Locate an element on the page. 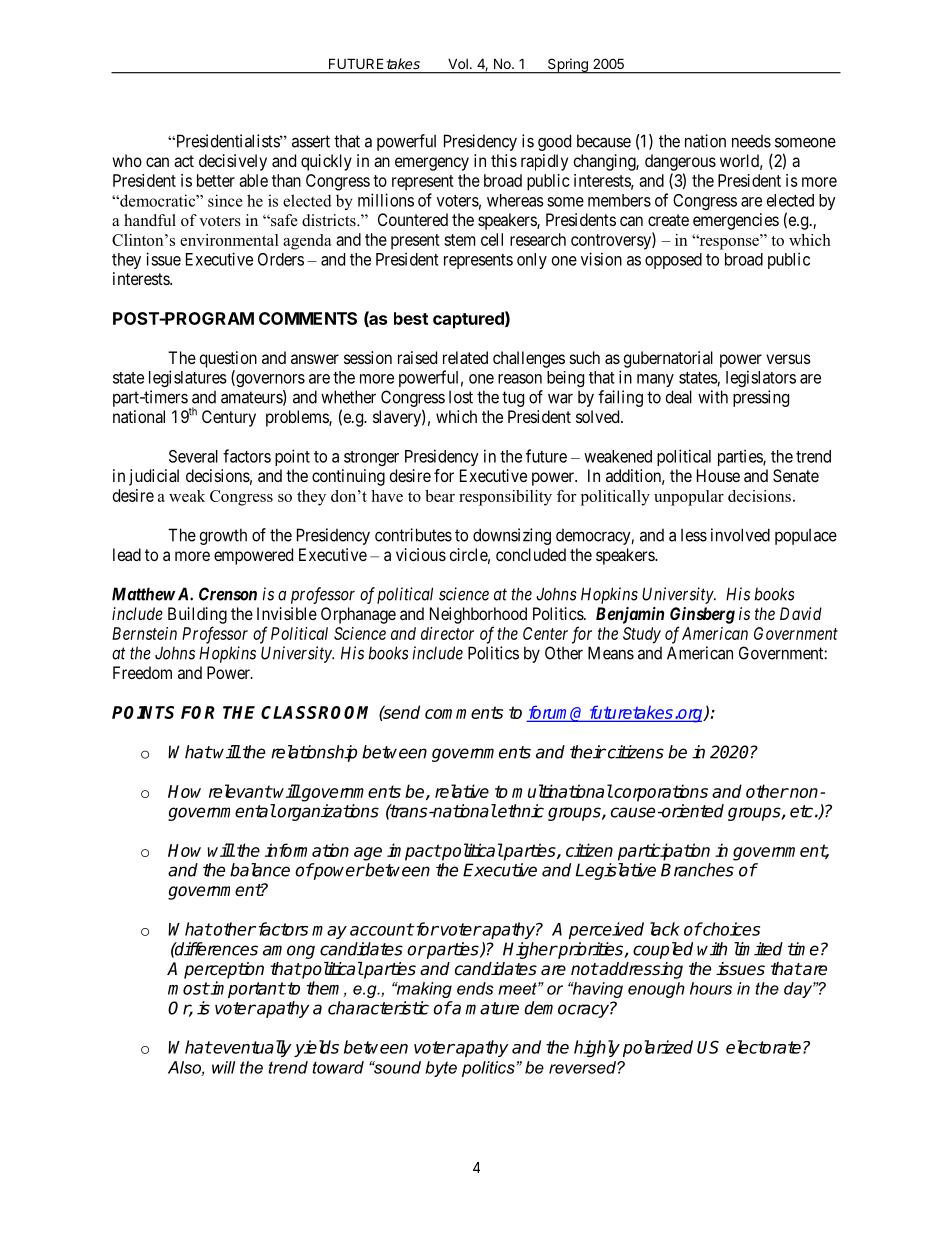 This document has height=1233, width=952. Several is located at coordinates (193, 456).
